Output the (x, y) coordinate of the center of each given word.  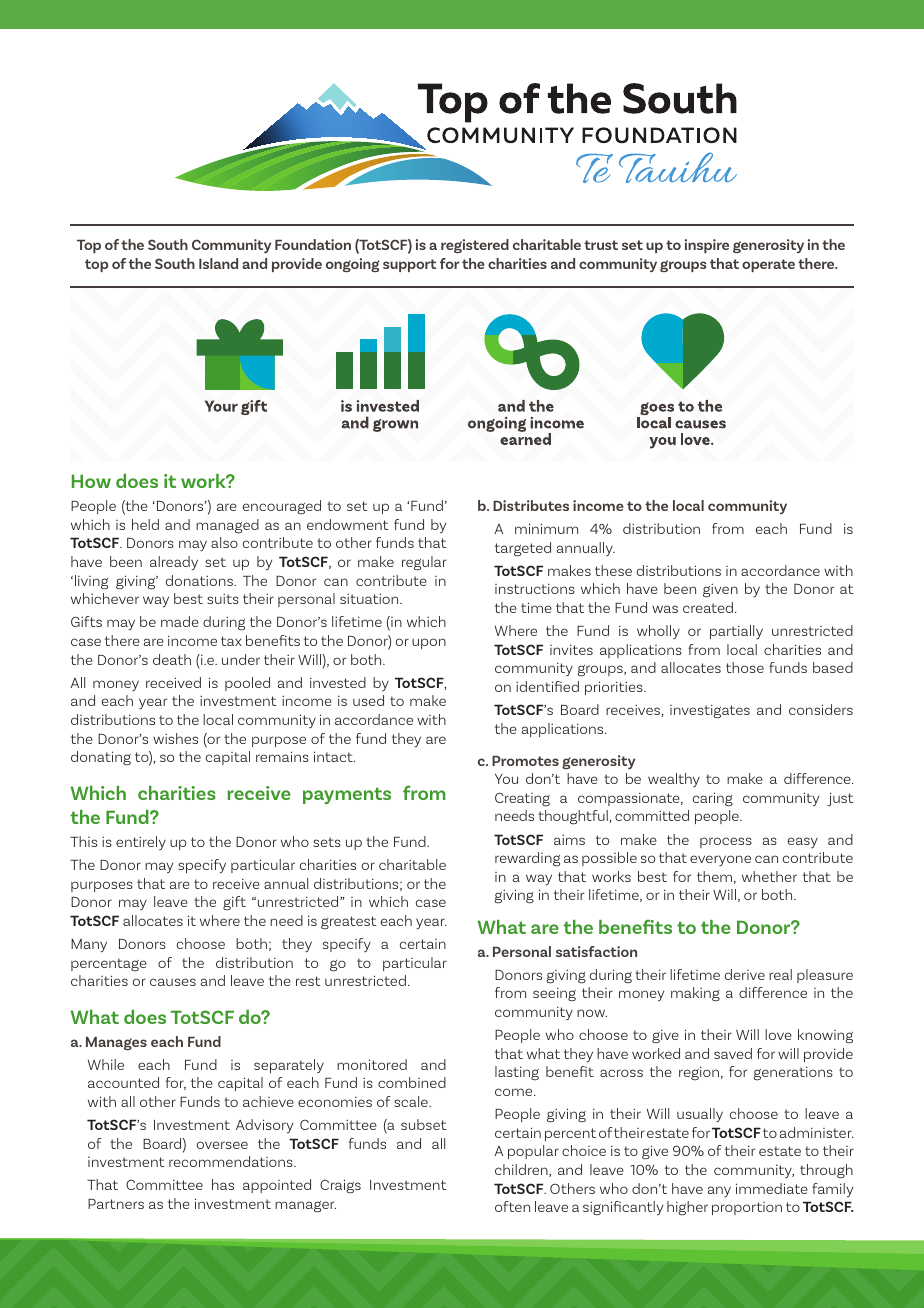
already (174, 563)
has (223, 1184)
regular (424, 563)
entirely (141, 843)
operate (768, 265)
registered (475, 246)
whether (769, 876)
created (708, 607)
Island (218, 263)
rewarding (527, 859)
